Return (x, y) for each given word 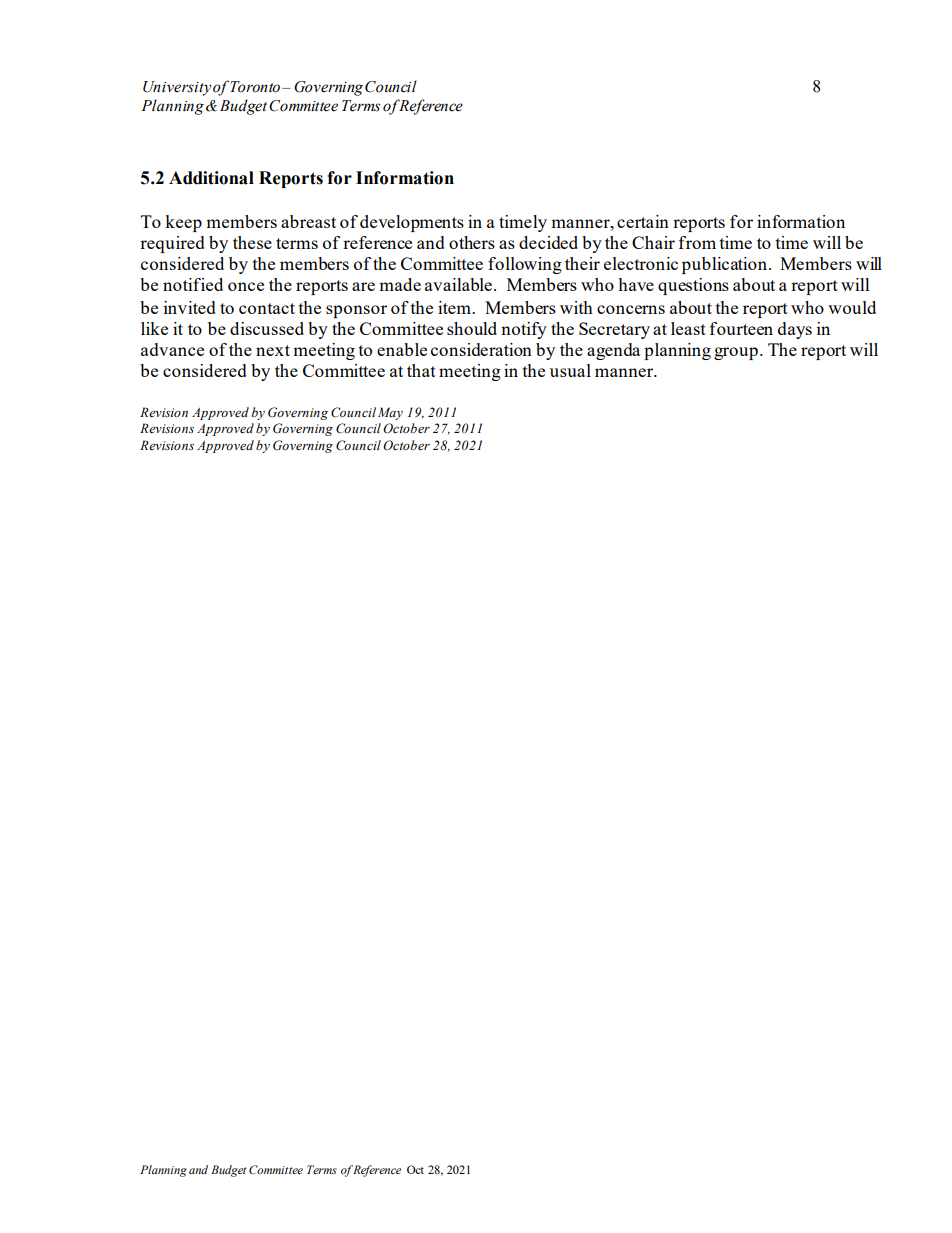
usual (570, 370)
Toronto (256, 87)
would (852, 307)
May (390, 413)
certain (643, 221)
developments (412, 223)
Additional (211, 178)
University (177, 88)
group (736, 353)
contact (267, 308)
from (697, 242)
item (456, 307)
